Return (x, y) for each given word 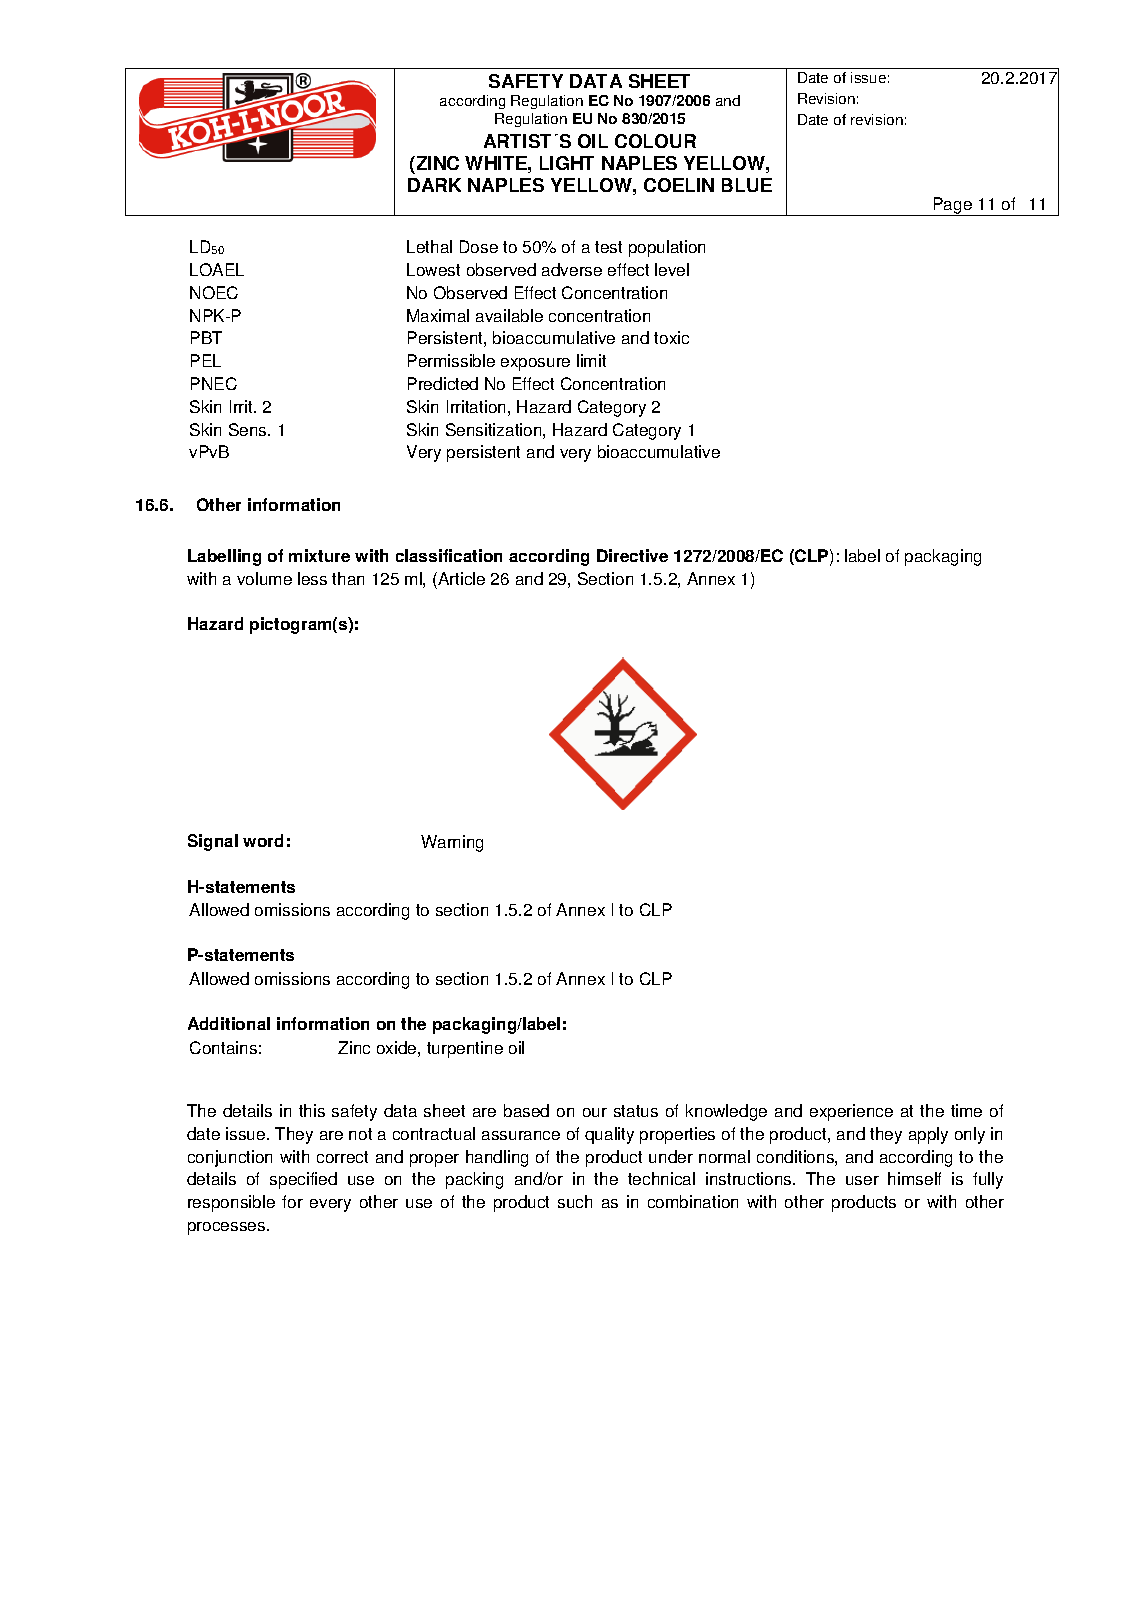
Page (953, 206)
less (312, 578)
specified (303, 1180)
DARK (434, 185)
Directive (632, 555)
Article (460, 578)
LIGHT (567, 163)
